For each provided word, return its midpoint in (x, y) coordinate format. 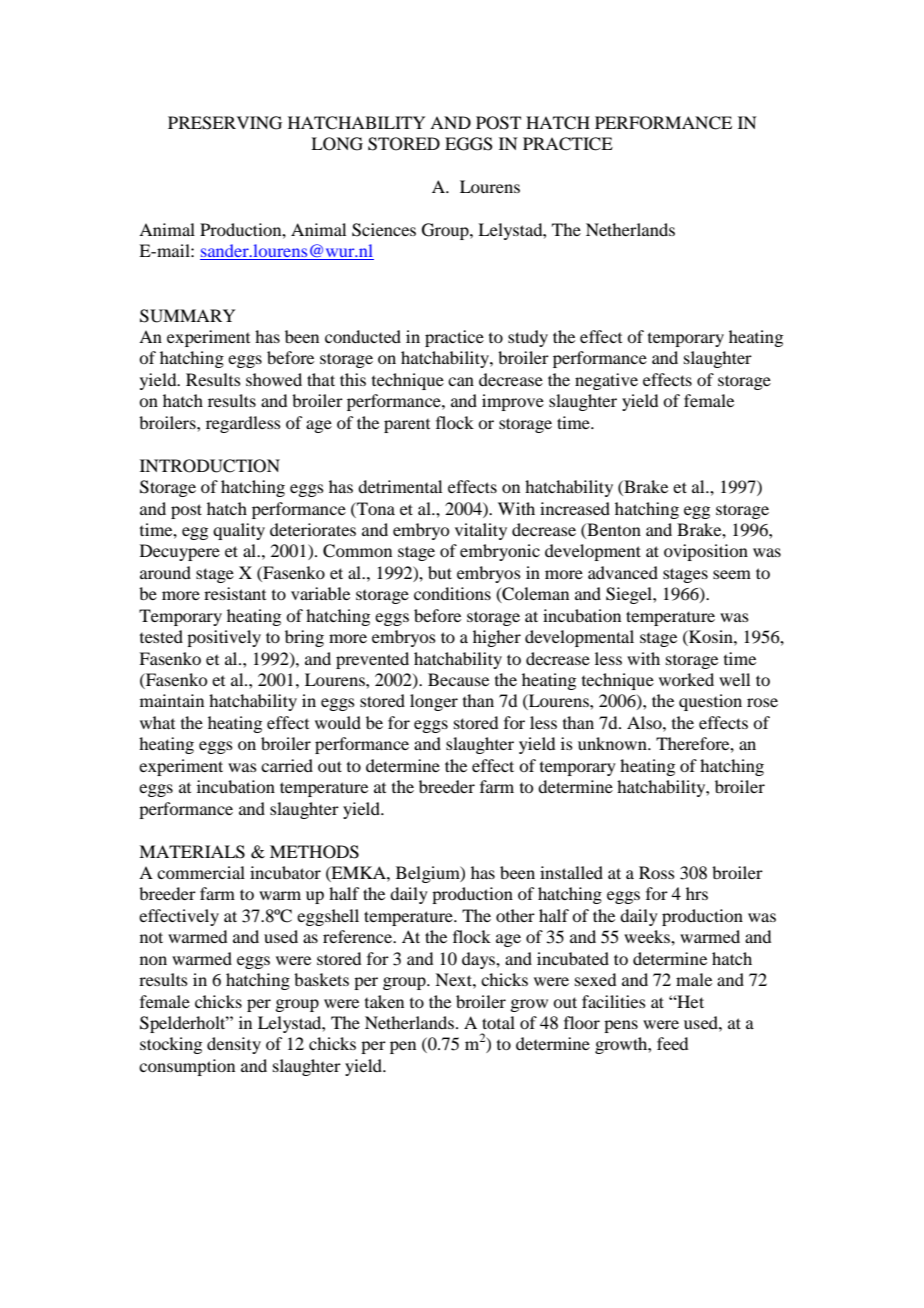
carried (287, 765)
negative (606, 381)
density (234, 1045)
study (528, 338)
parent (407, 426)
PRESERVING (225, 123)
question (710, 702)
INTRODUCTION (210, 466)
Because (458, 679)
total (498, 1022)
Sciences (384, 230)
